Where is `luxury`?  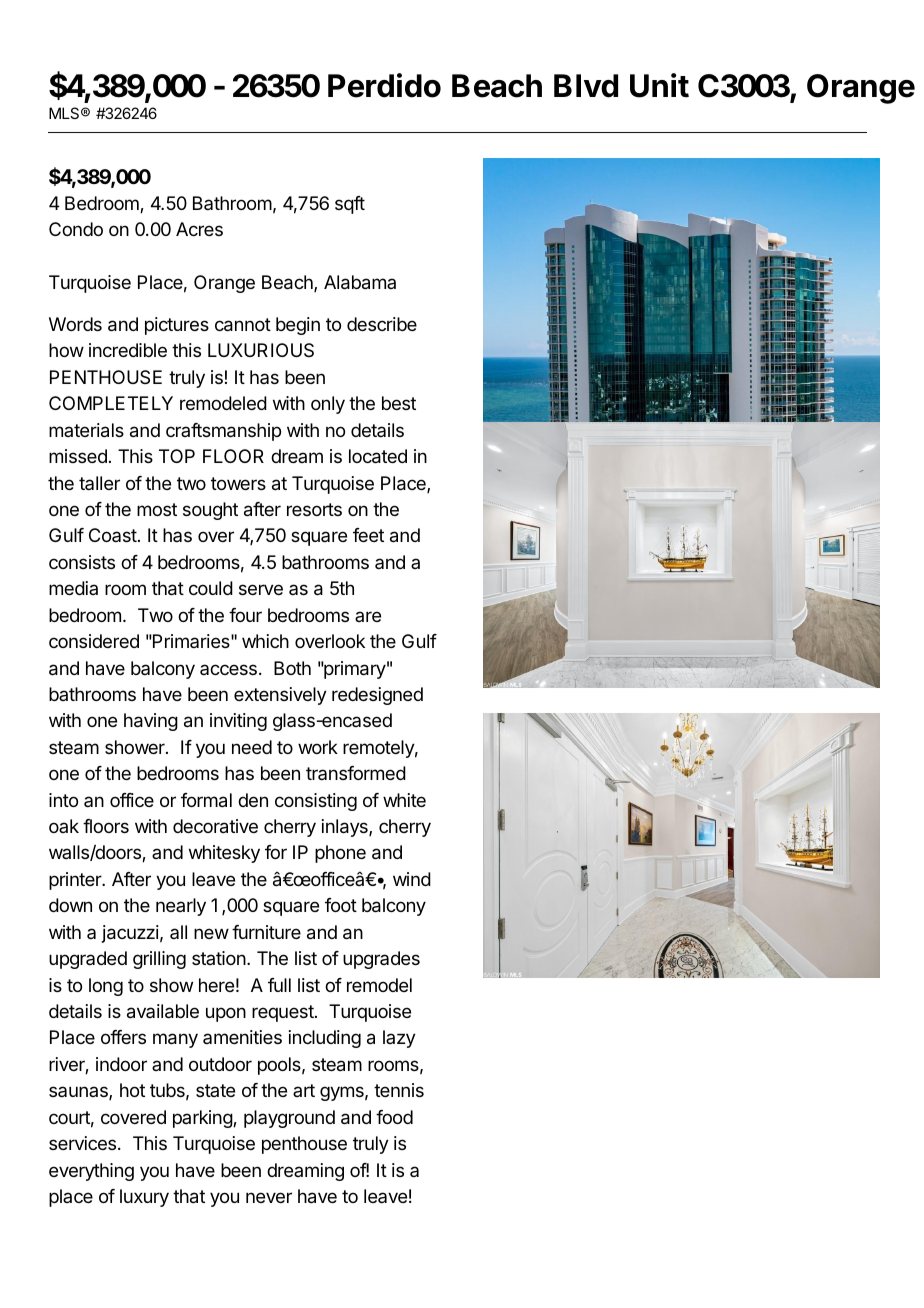
luxury is located at coordinates (144, 1198).
